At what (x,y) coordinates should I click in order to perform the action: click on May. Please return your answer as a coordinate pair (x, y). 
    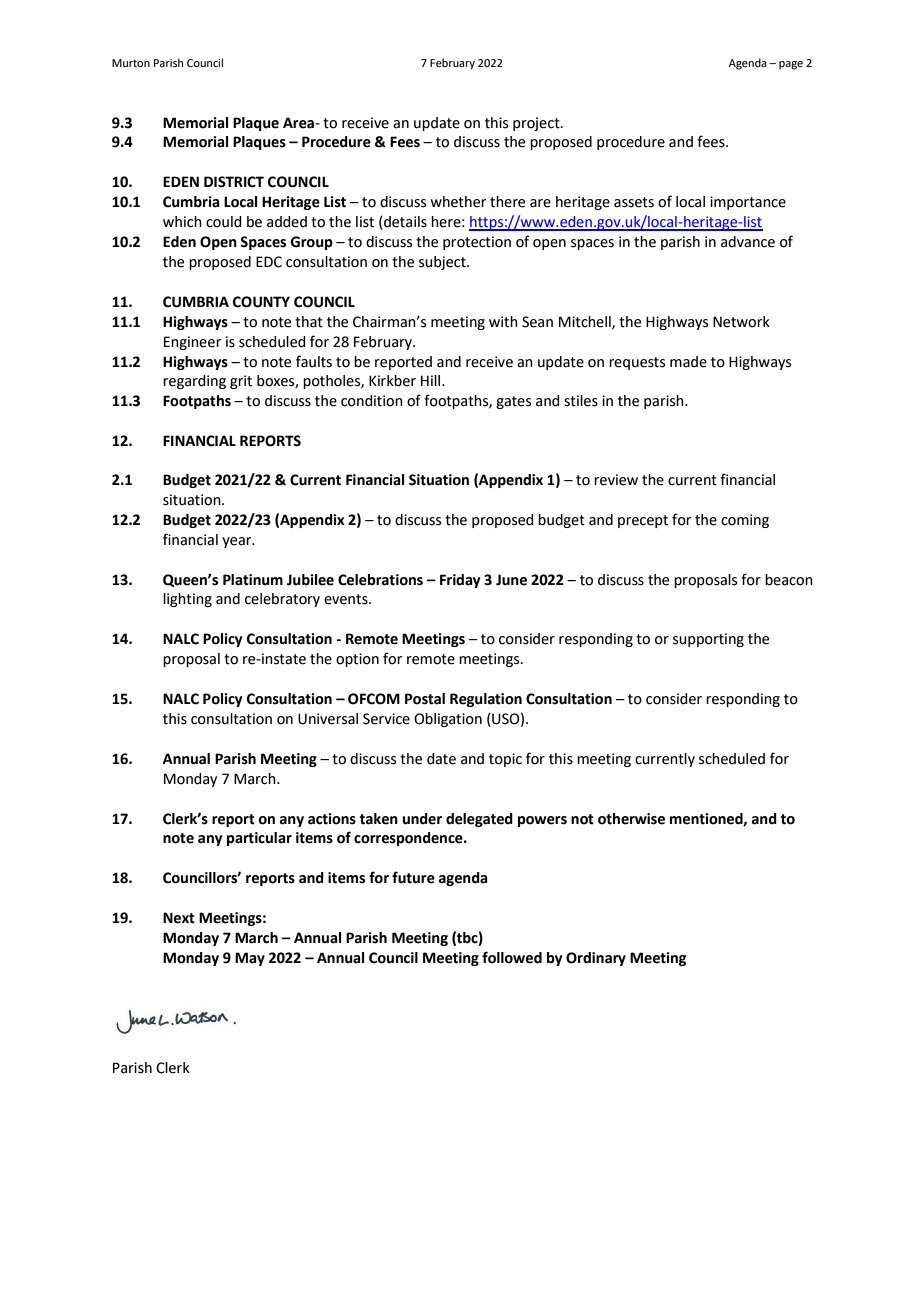
    Looking at the image, I should click on (250, 959).
